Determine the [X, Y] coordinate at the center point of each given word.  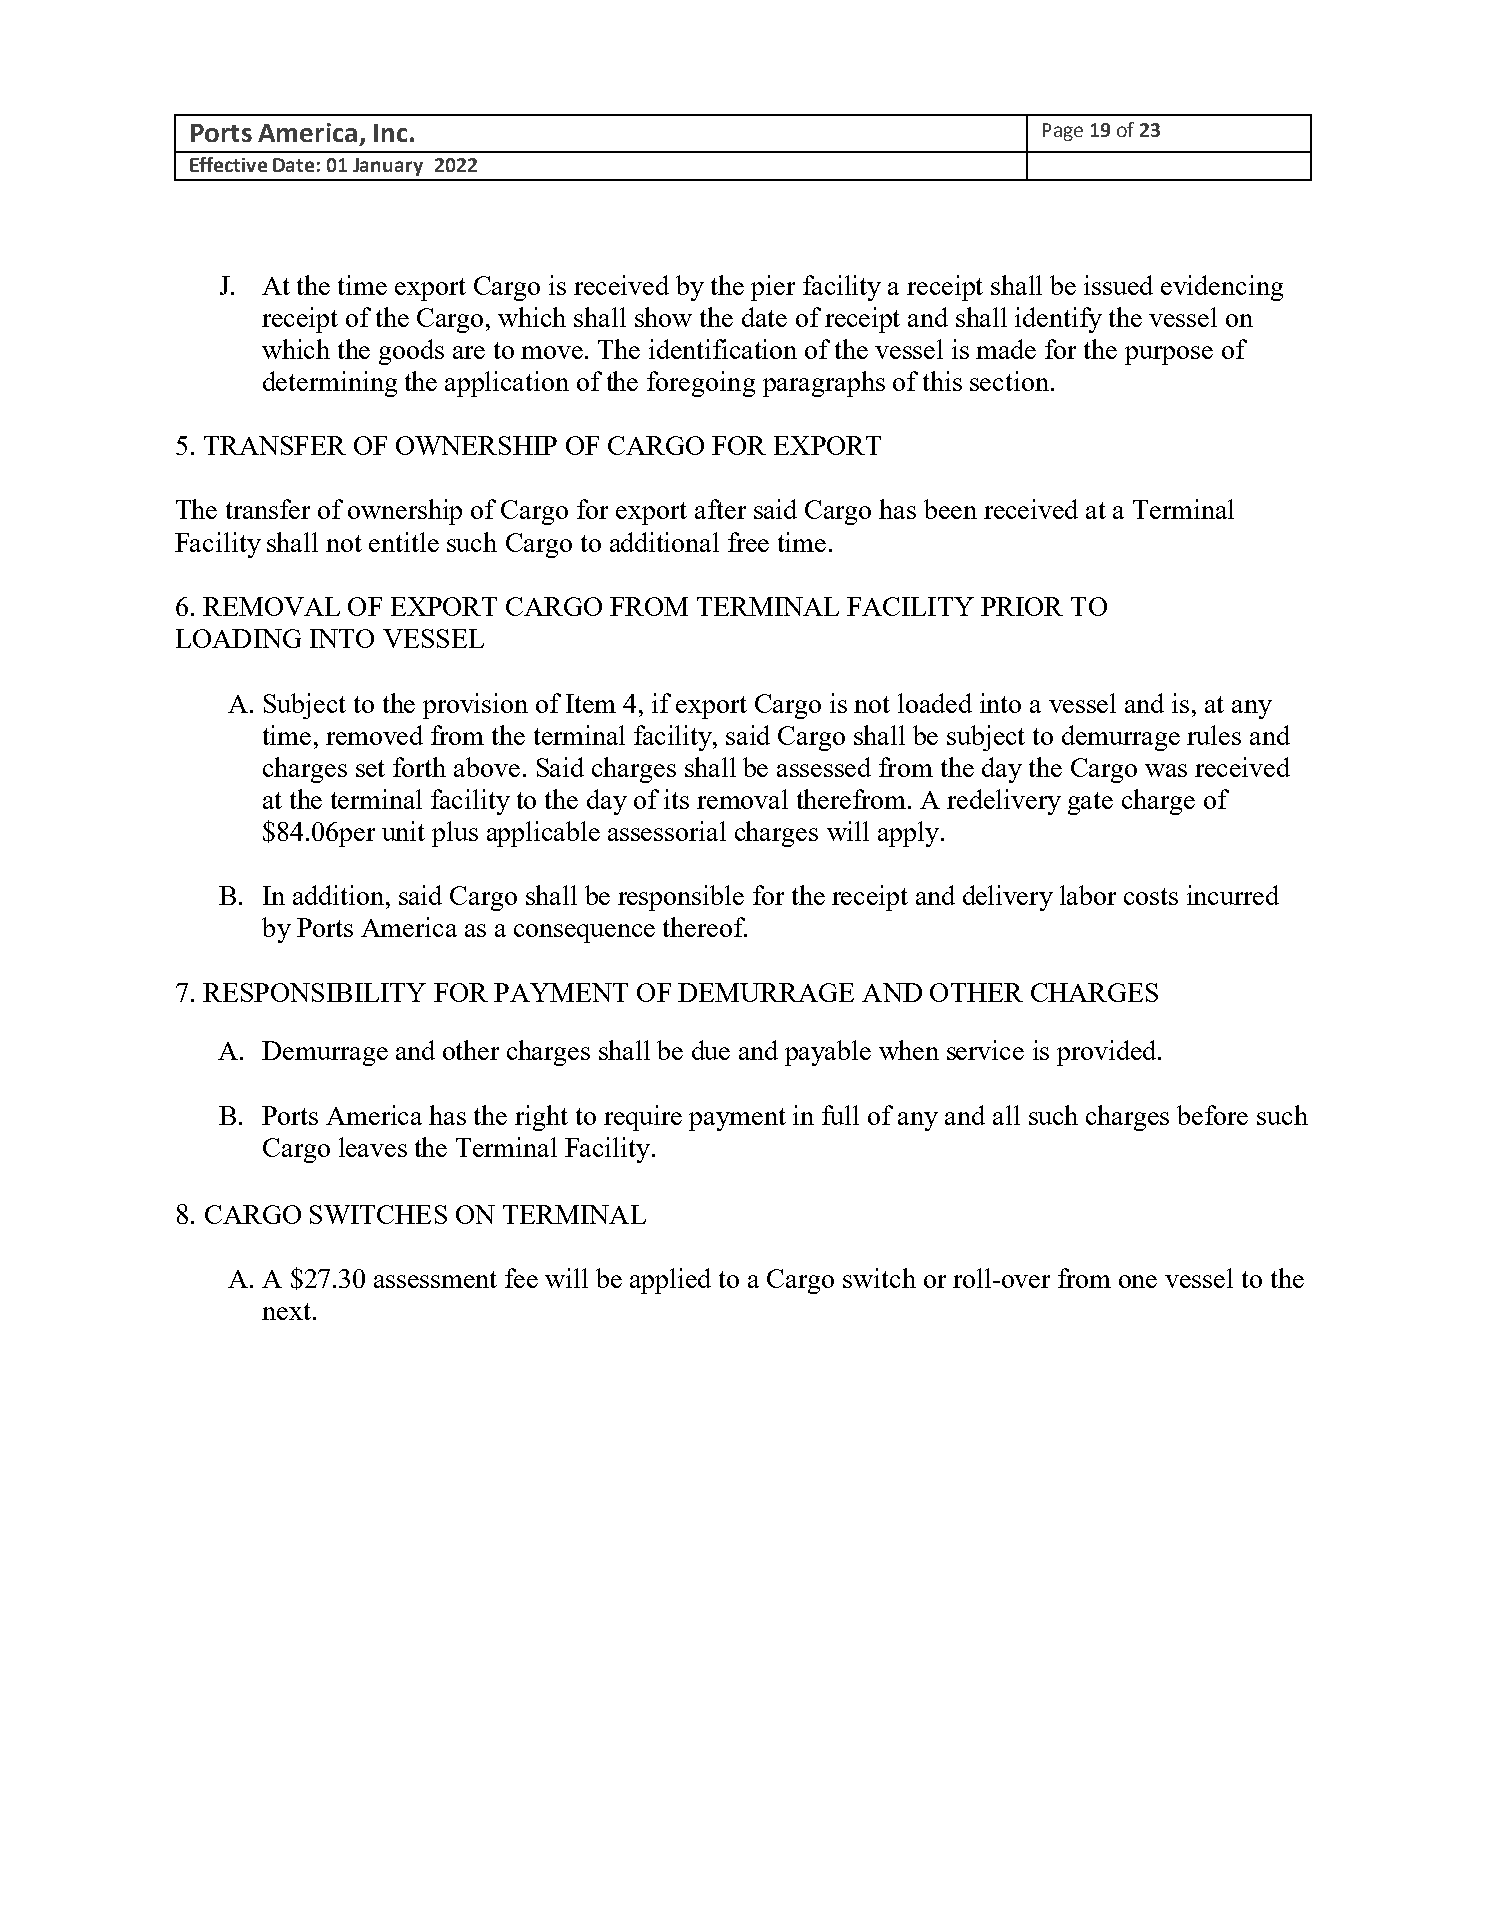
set [370, 768]
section [1009, 381]
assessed [824, 767]
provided [1106, 1053]
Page [1063, 132]
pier [773, 288]
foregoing [701, 384]
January [388, 167]
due [711, 1050]
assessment [435, 1279]
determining [330, 384]
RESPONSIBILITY [314, 992]
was [1166, 770]
